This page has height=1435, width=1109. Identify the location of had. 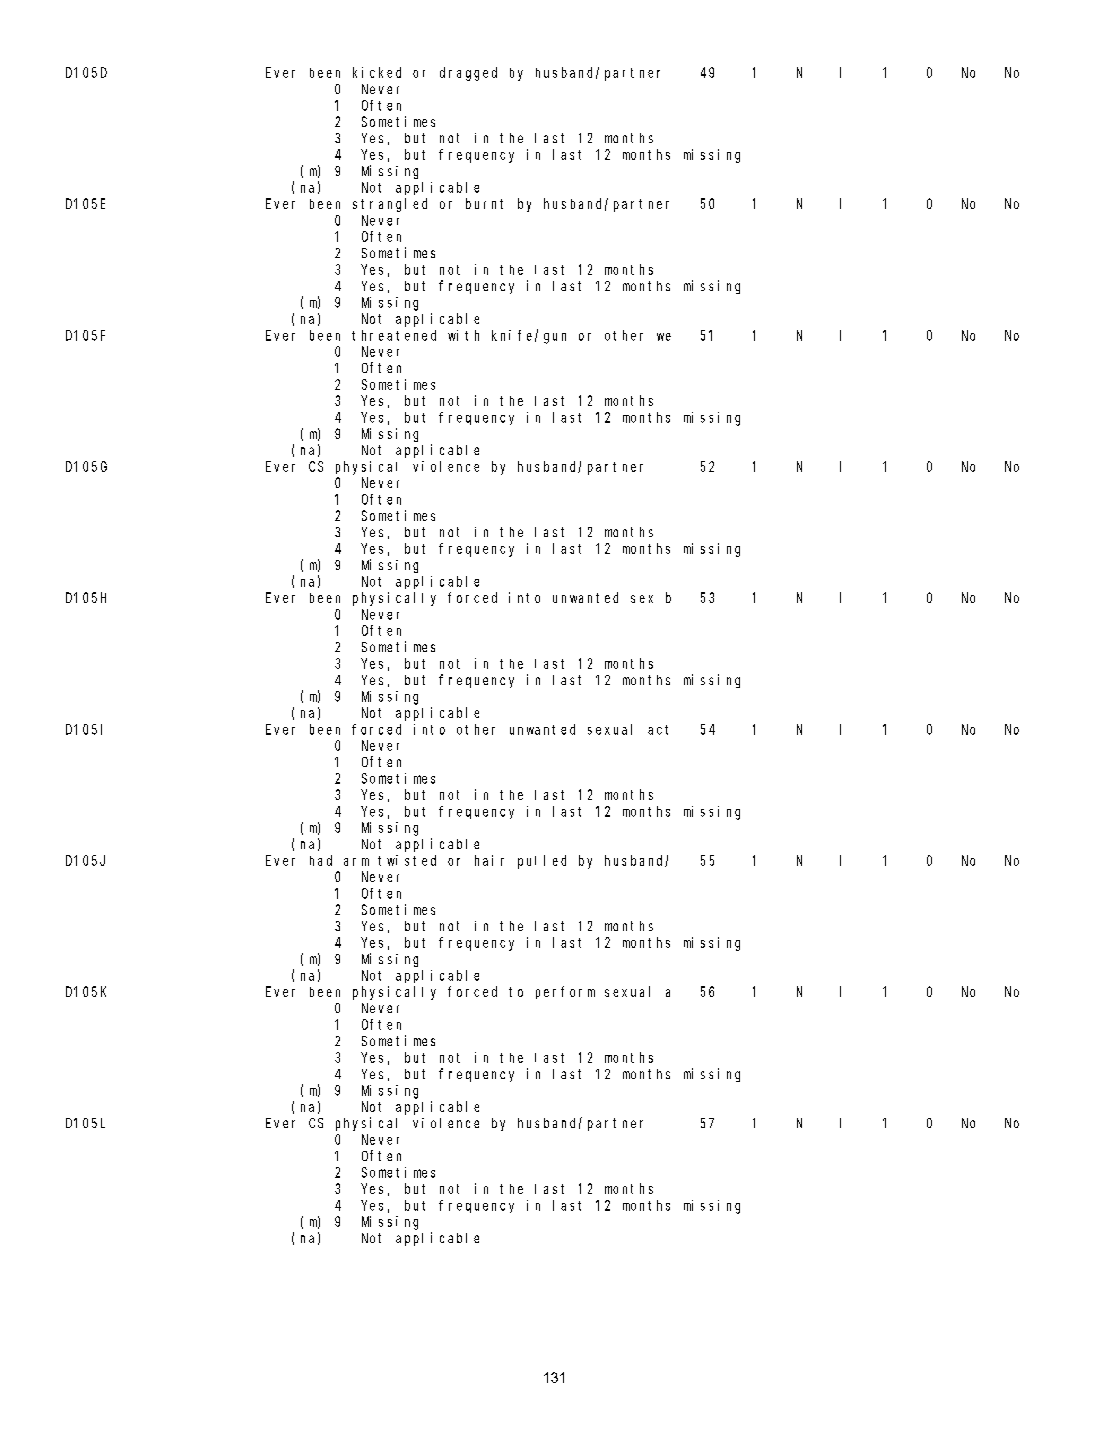
(321, 860).
